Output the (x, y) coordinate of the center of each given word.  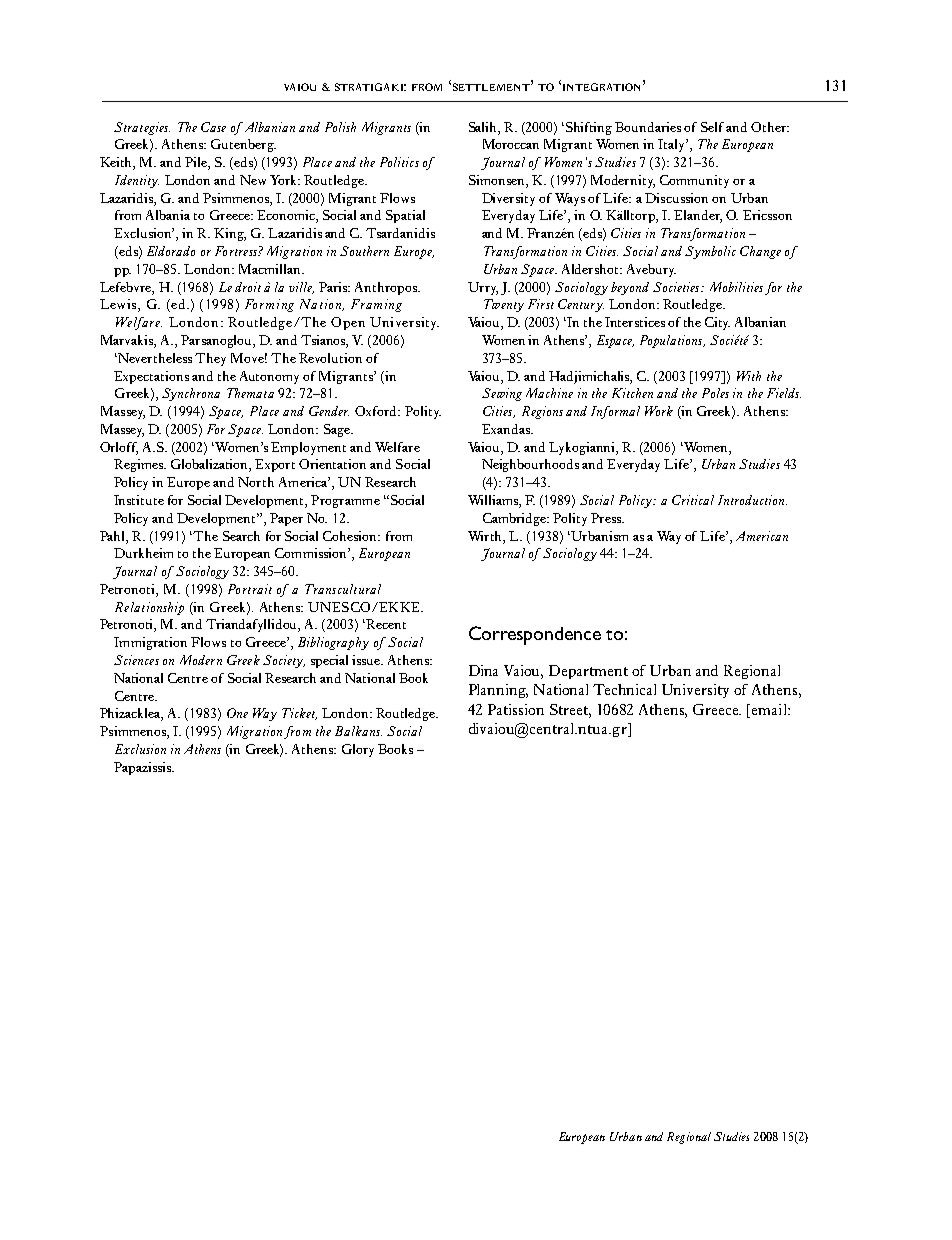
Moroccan (511, 144)
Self (714, 127)
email (770, 709)
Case (213, 127)
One (237, 713)
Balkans (358, 731)
